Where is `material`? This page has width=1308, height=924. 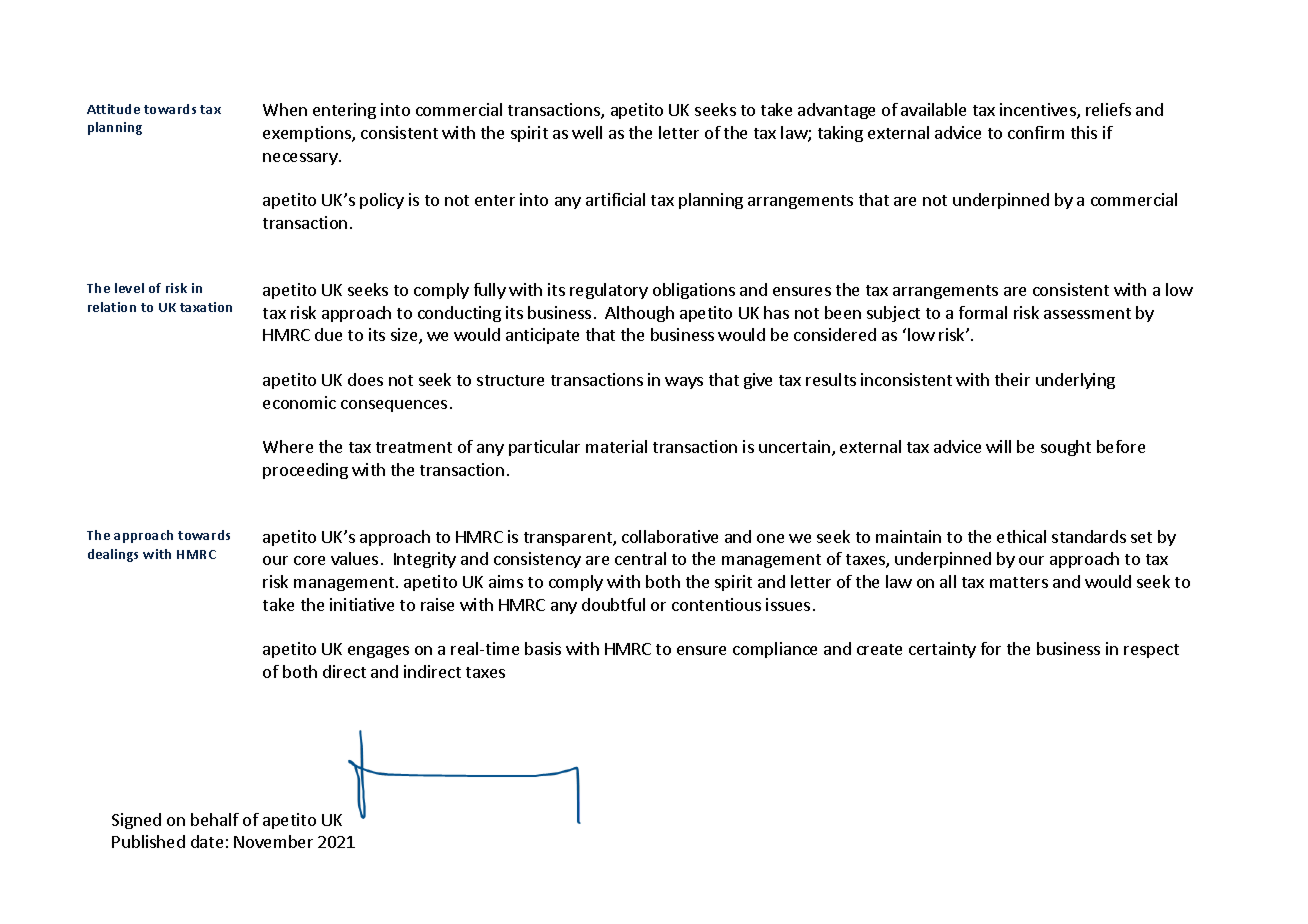
material is located at coordinates (616, 446).
